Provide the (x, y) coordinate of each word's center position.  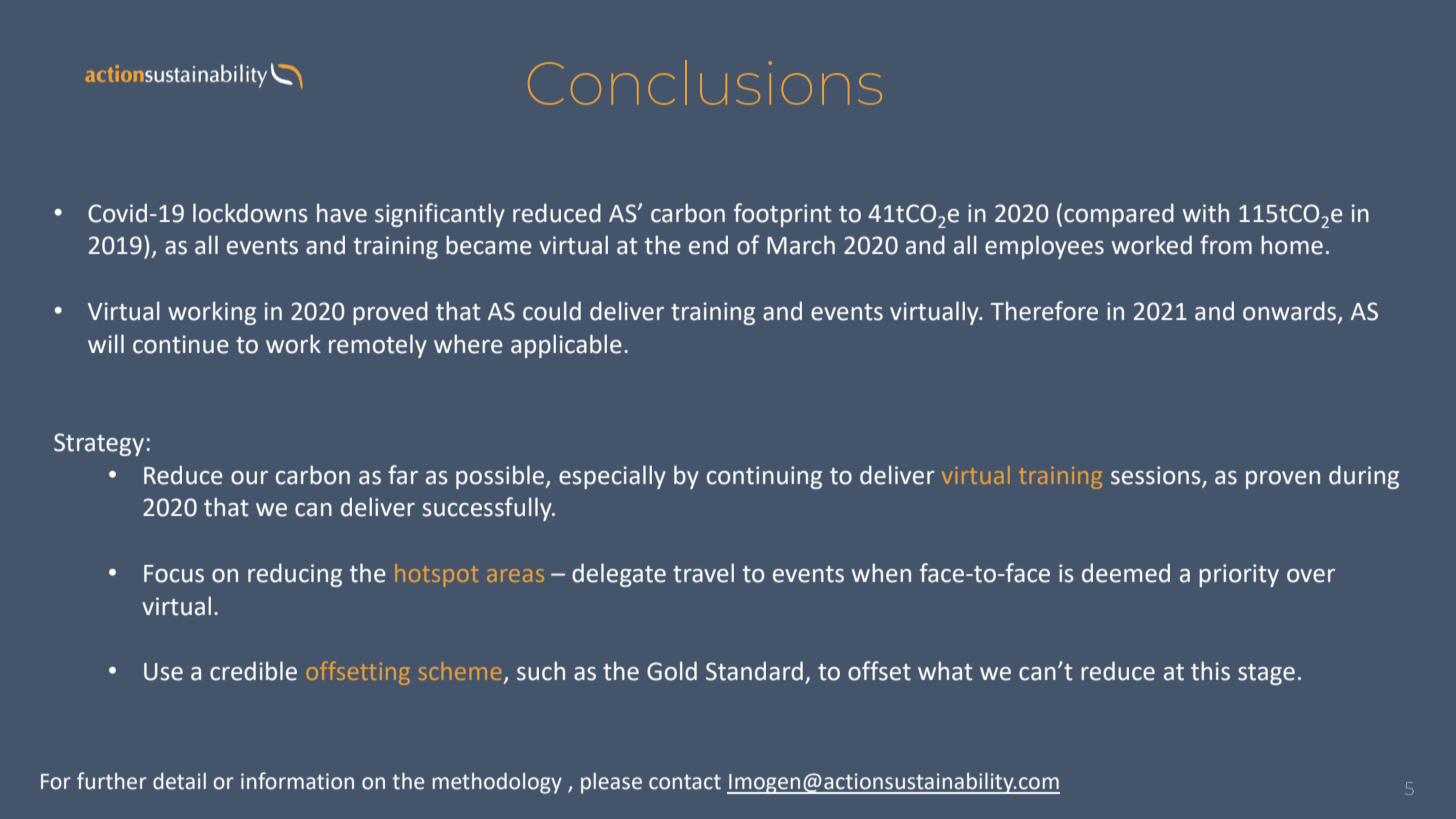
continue (181, 344)
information (297, 781)
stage (1266, 674)
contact (685, 782)
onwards (1291, 312)
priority (1239, 575)
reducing (295, 575)
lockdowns (250, 213)
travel (703, 573)
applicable (566, 346)
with (1206, 213)
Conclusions (705, 82)
